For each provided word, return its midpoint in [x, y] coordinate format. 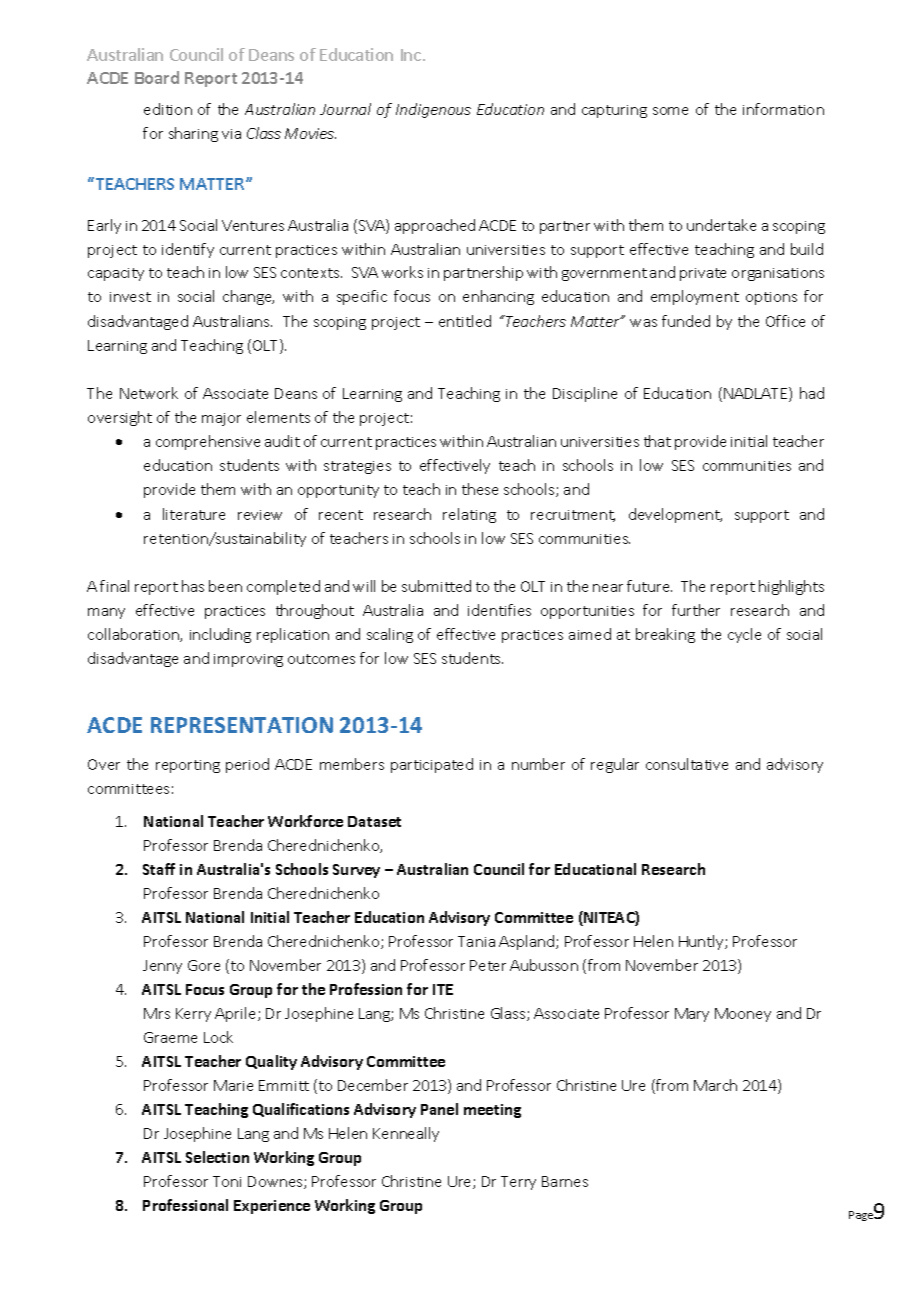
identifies [499, 610]
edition [168, 109]
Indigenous [433, 110]
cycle [744, 635]
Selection [217, 1157]
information [783, 109]
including [220, 635]
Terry [518, 1183]
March [715, 1085]
